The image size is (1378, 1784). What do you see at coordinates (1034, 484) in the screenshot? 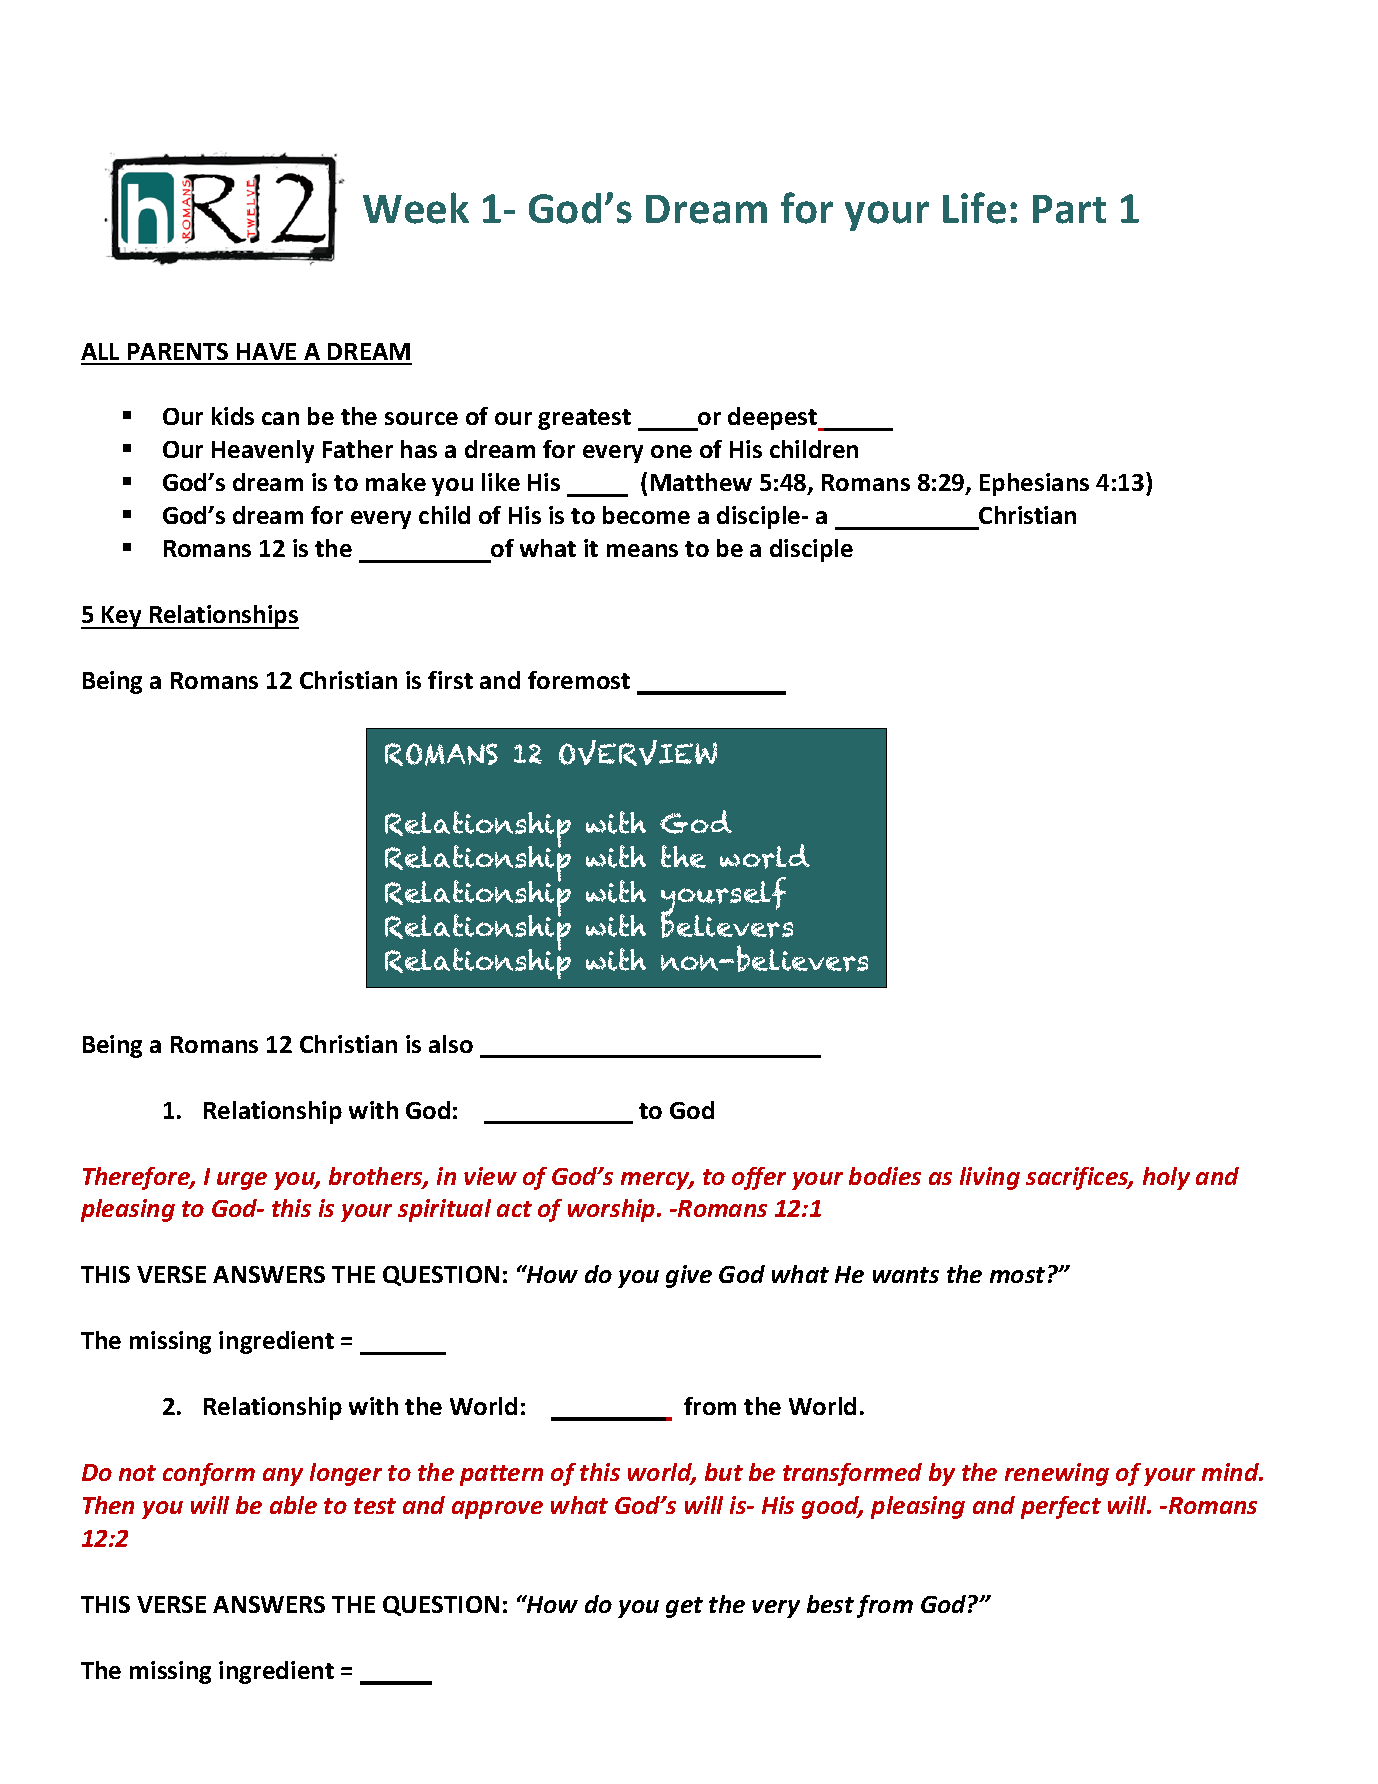
I see `Ephesians` at bounding box center [1034, 484].
